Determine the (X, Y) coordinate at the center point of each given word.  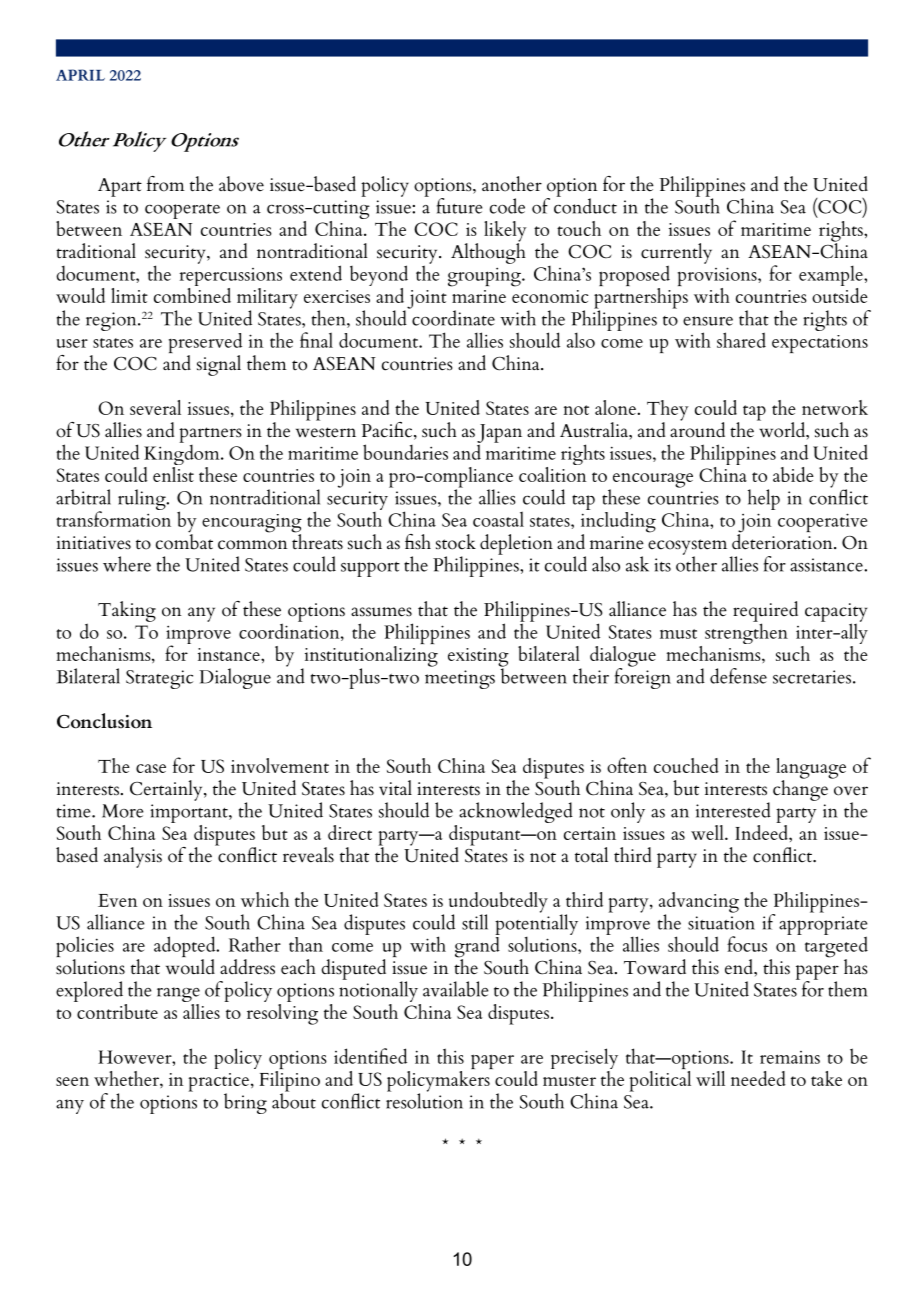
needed (758, 1078)
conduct (585, 205)
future (459, 206)
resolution (424, 1100)
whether (127, 1078)
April (80, 75)
